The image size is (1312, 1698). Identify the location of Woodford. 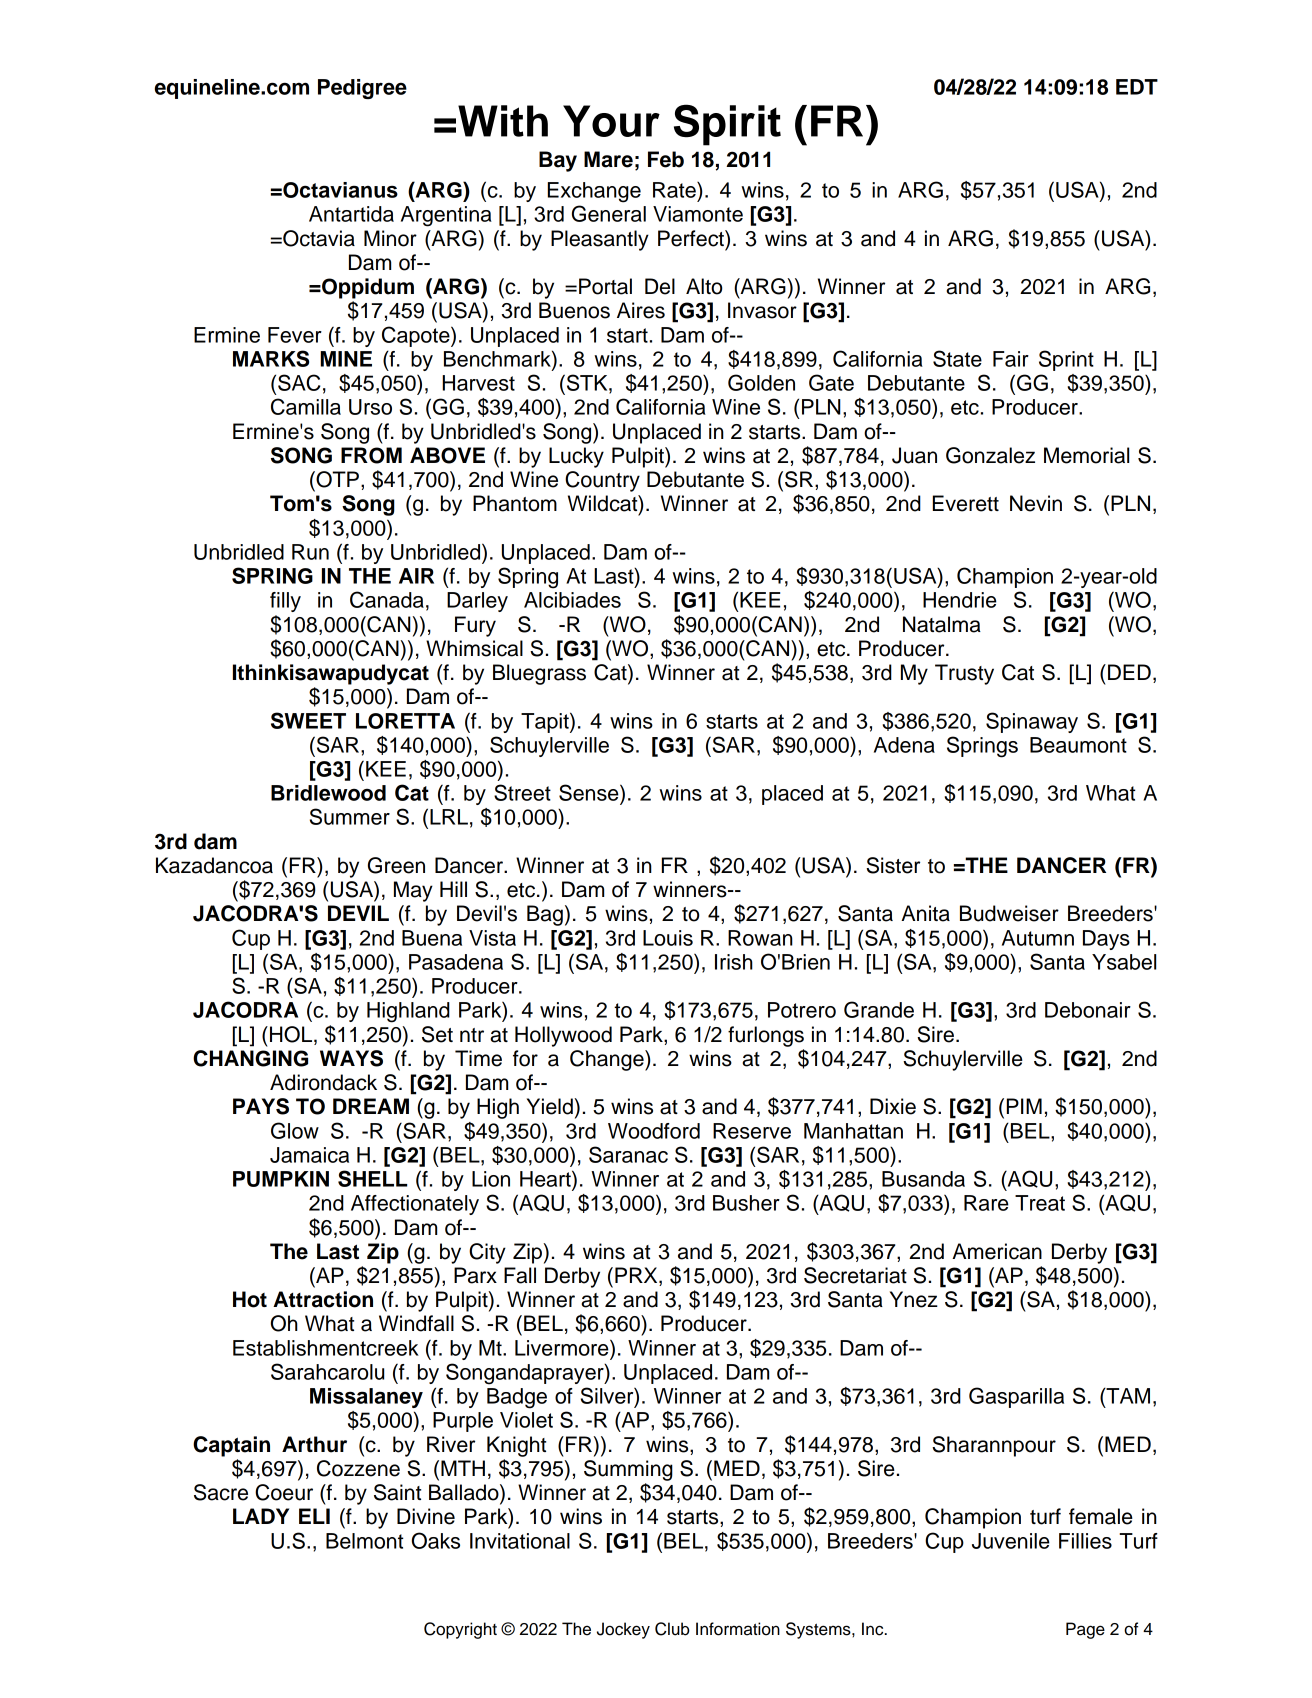
(654, 1131).
